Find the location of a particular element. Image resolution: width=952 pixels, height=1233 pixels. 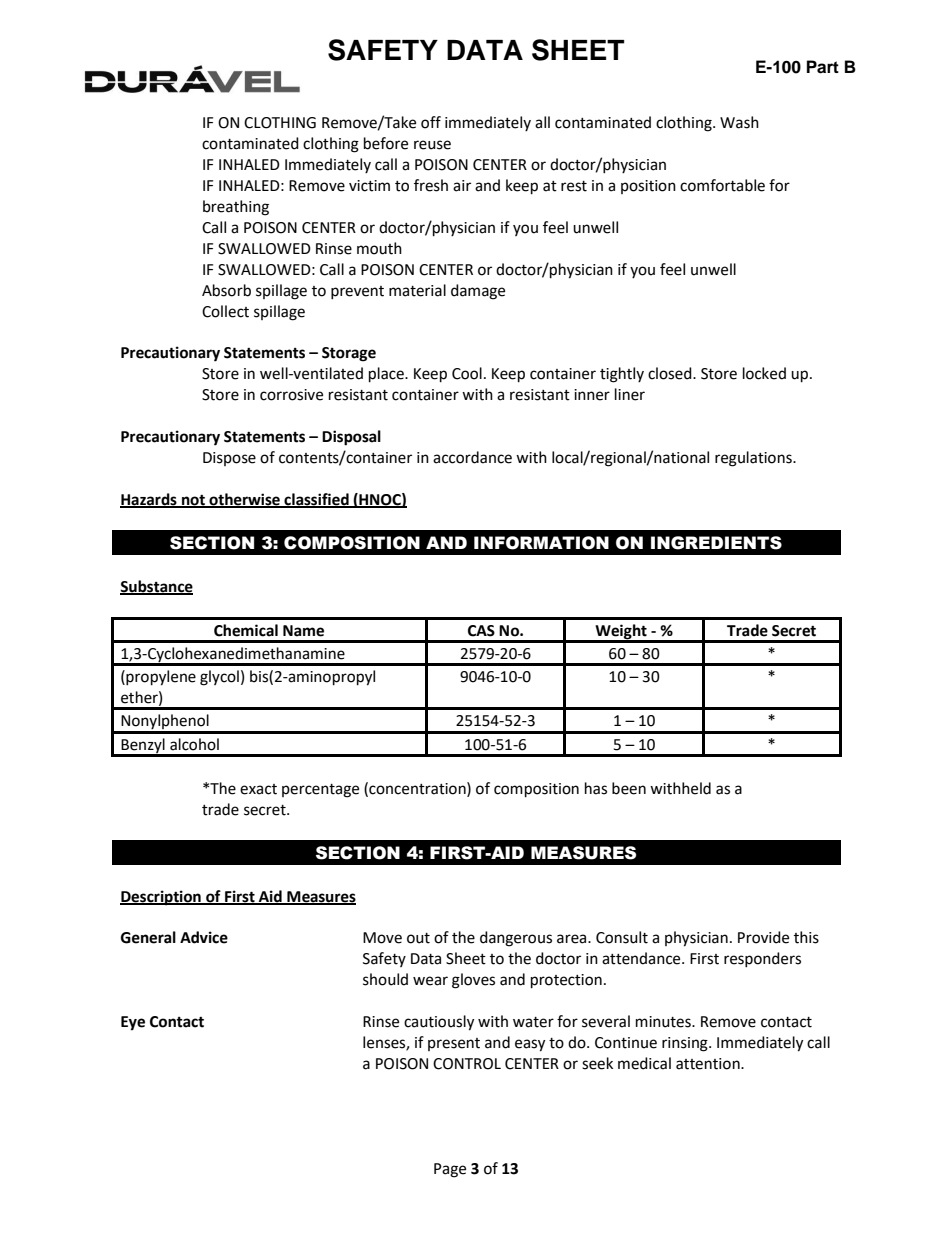

Page is located at coordinates (450, 1170).
